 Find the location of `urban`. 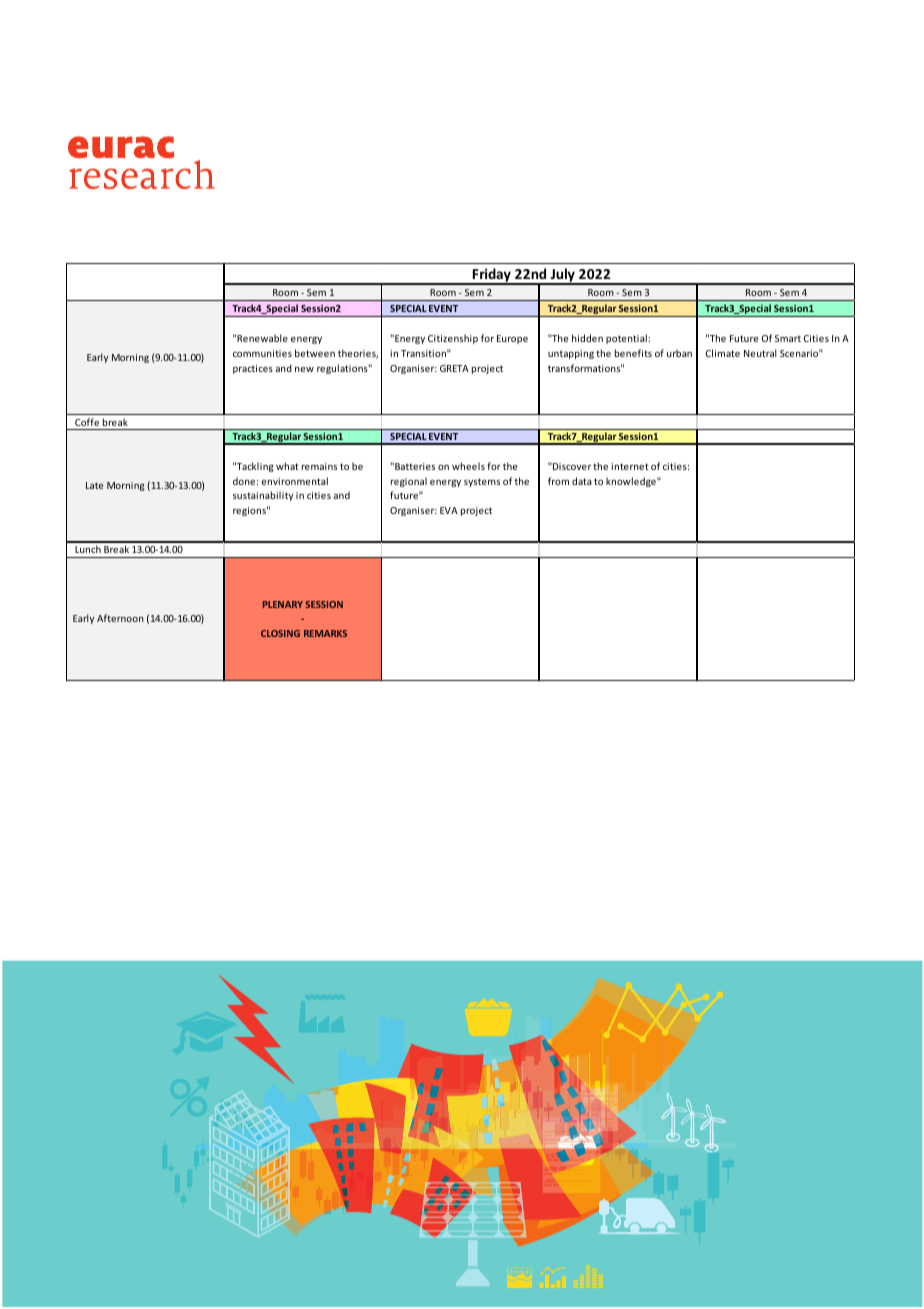

urban is located at coordinates (679, 353).
